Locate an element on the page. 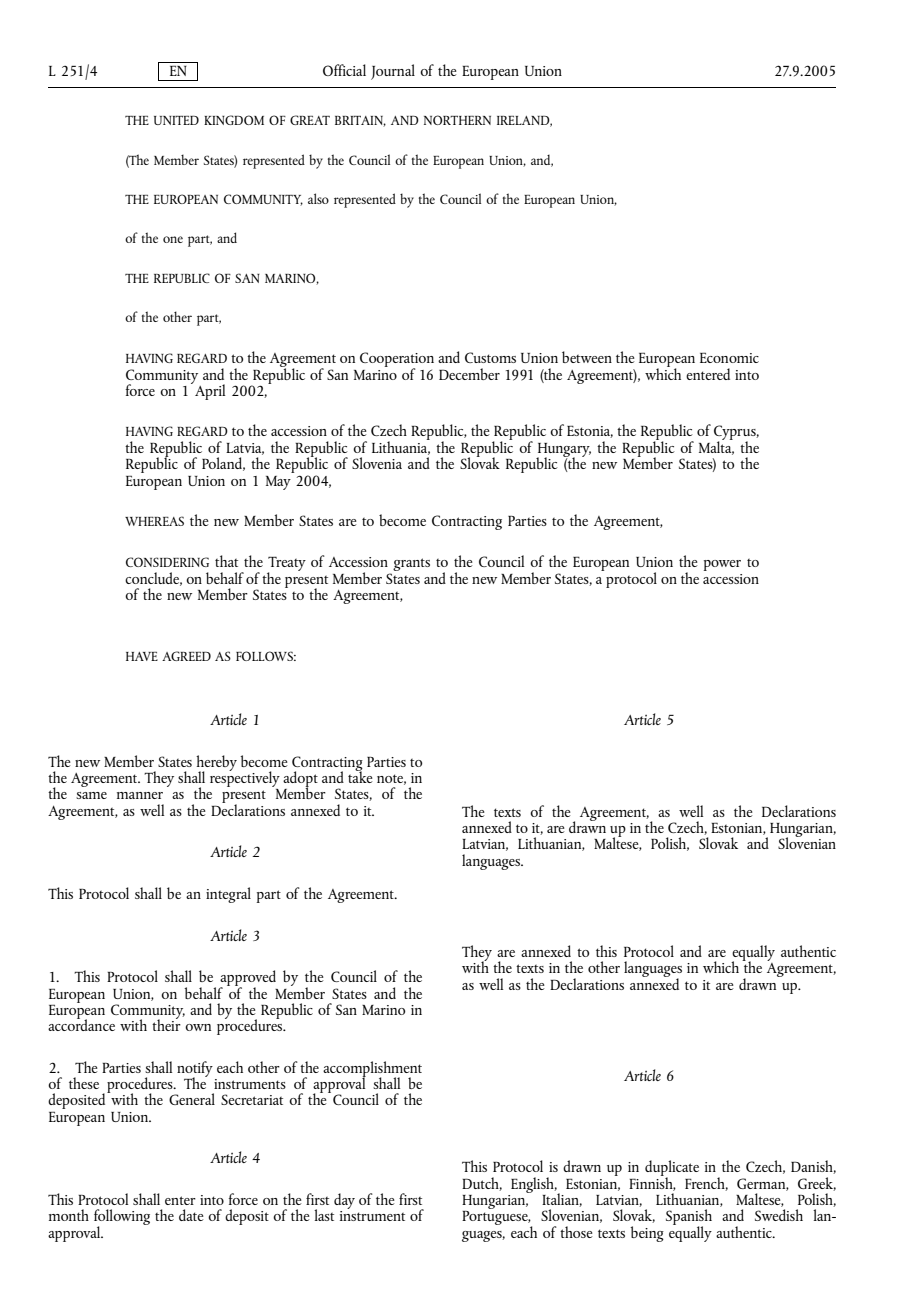  WHEREAS is located at coordinates (154, 521).
